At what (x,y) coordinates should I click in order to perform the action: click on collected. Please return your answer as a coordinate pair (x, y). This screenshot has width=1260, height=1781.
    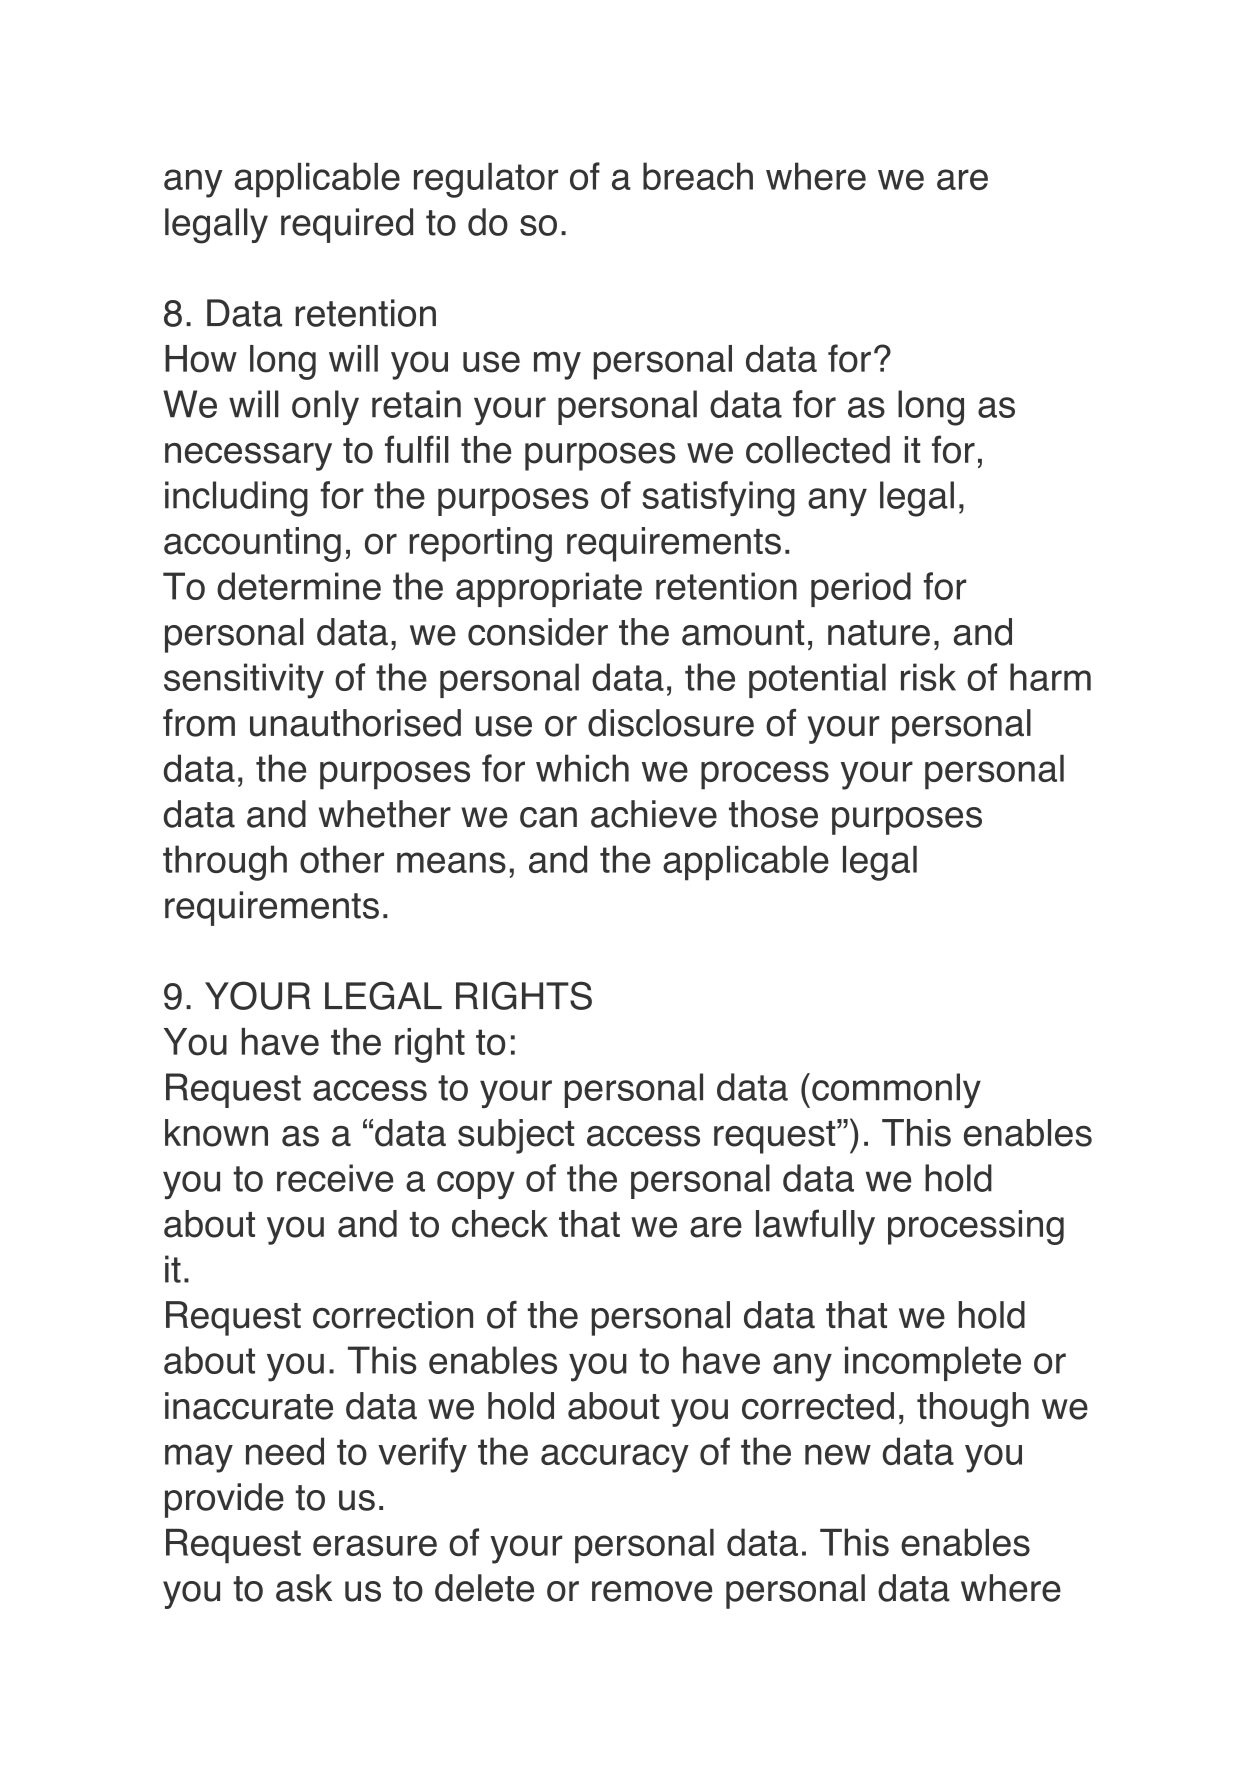
    Looking at the image, I should click on (818, 450).
